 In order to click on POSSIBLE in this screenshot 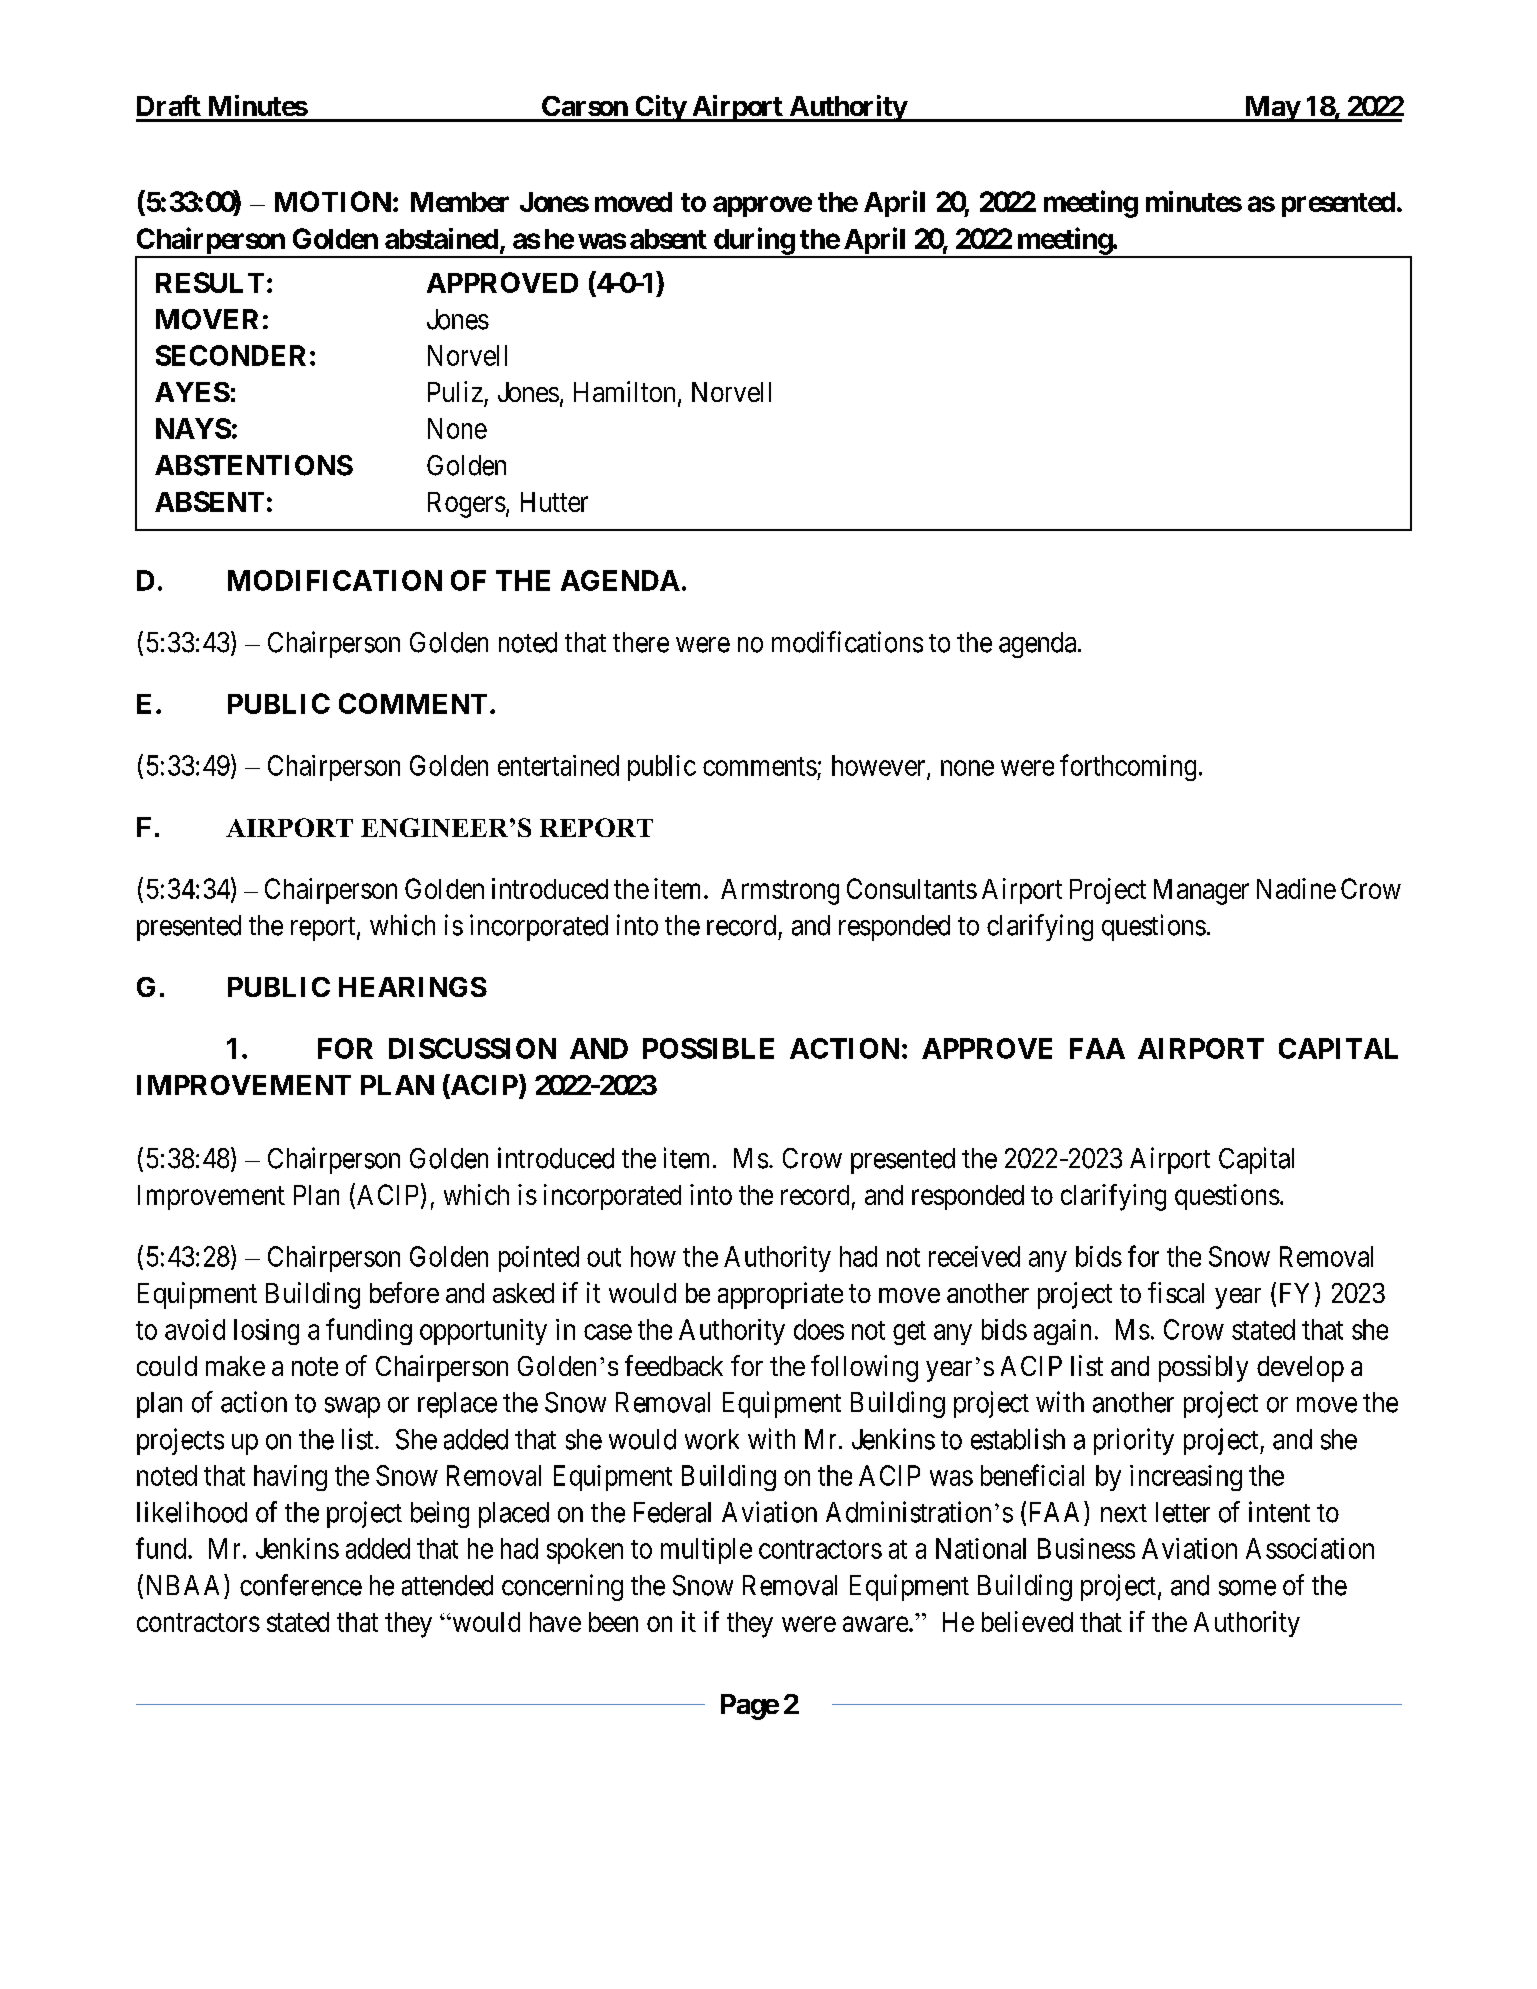, I will do `click(708, 1048)`.
